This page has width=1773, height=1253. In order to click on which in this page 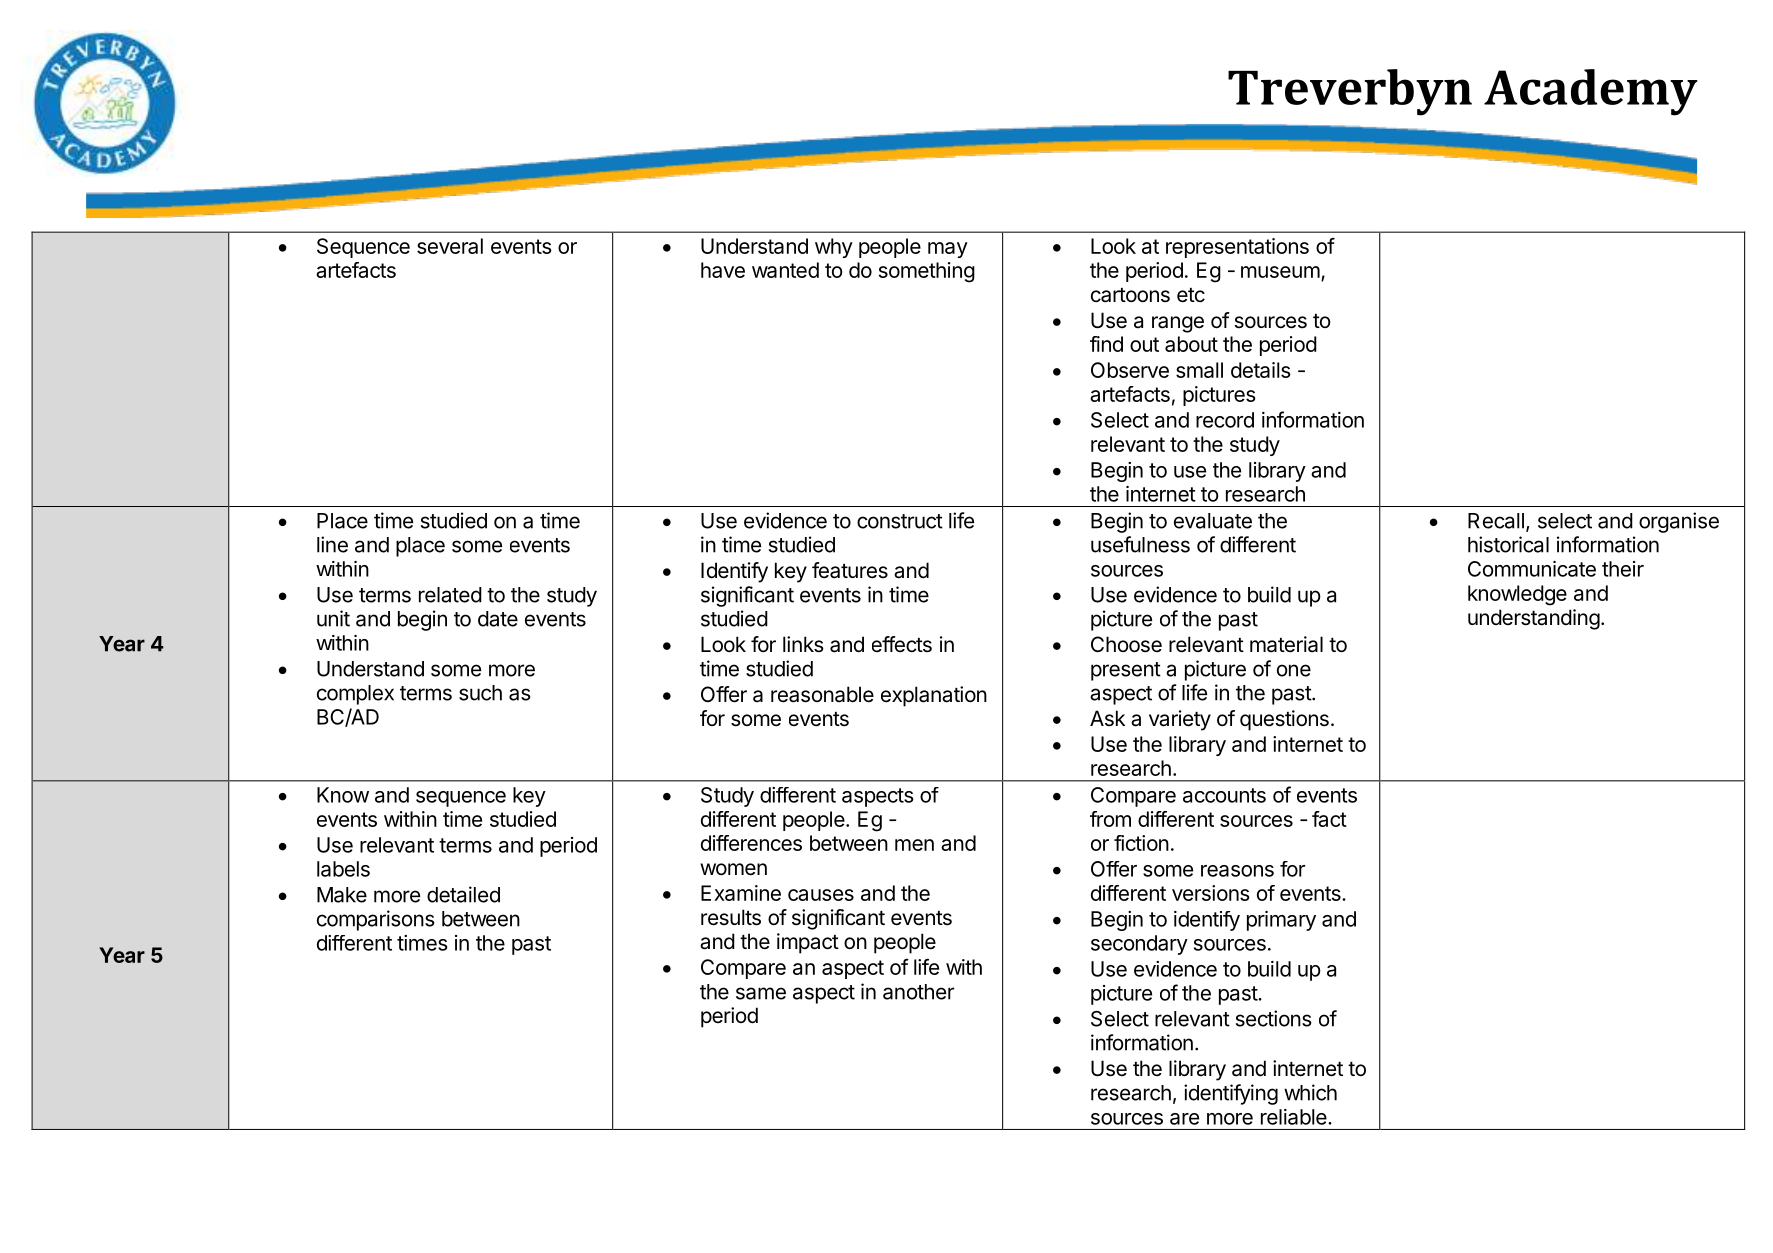, I will do `click(1310, 1092)`.
